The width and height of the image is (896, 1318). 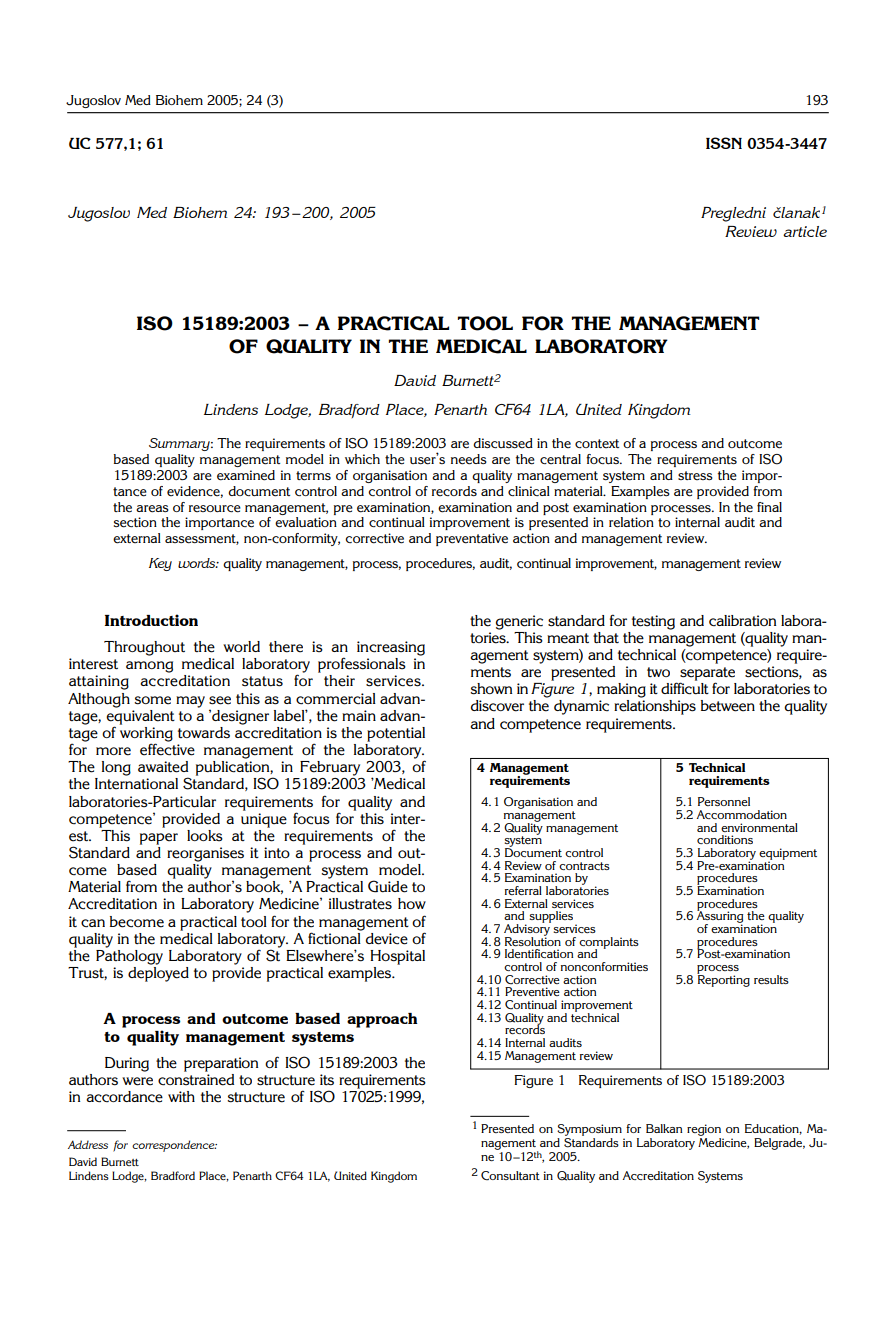 I want to click on examined, so click(x=246, y=475).
